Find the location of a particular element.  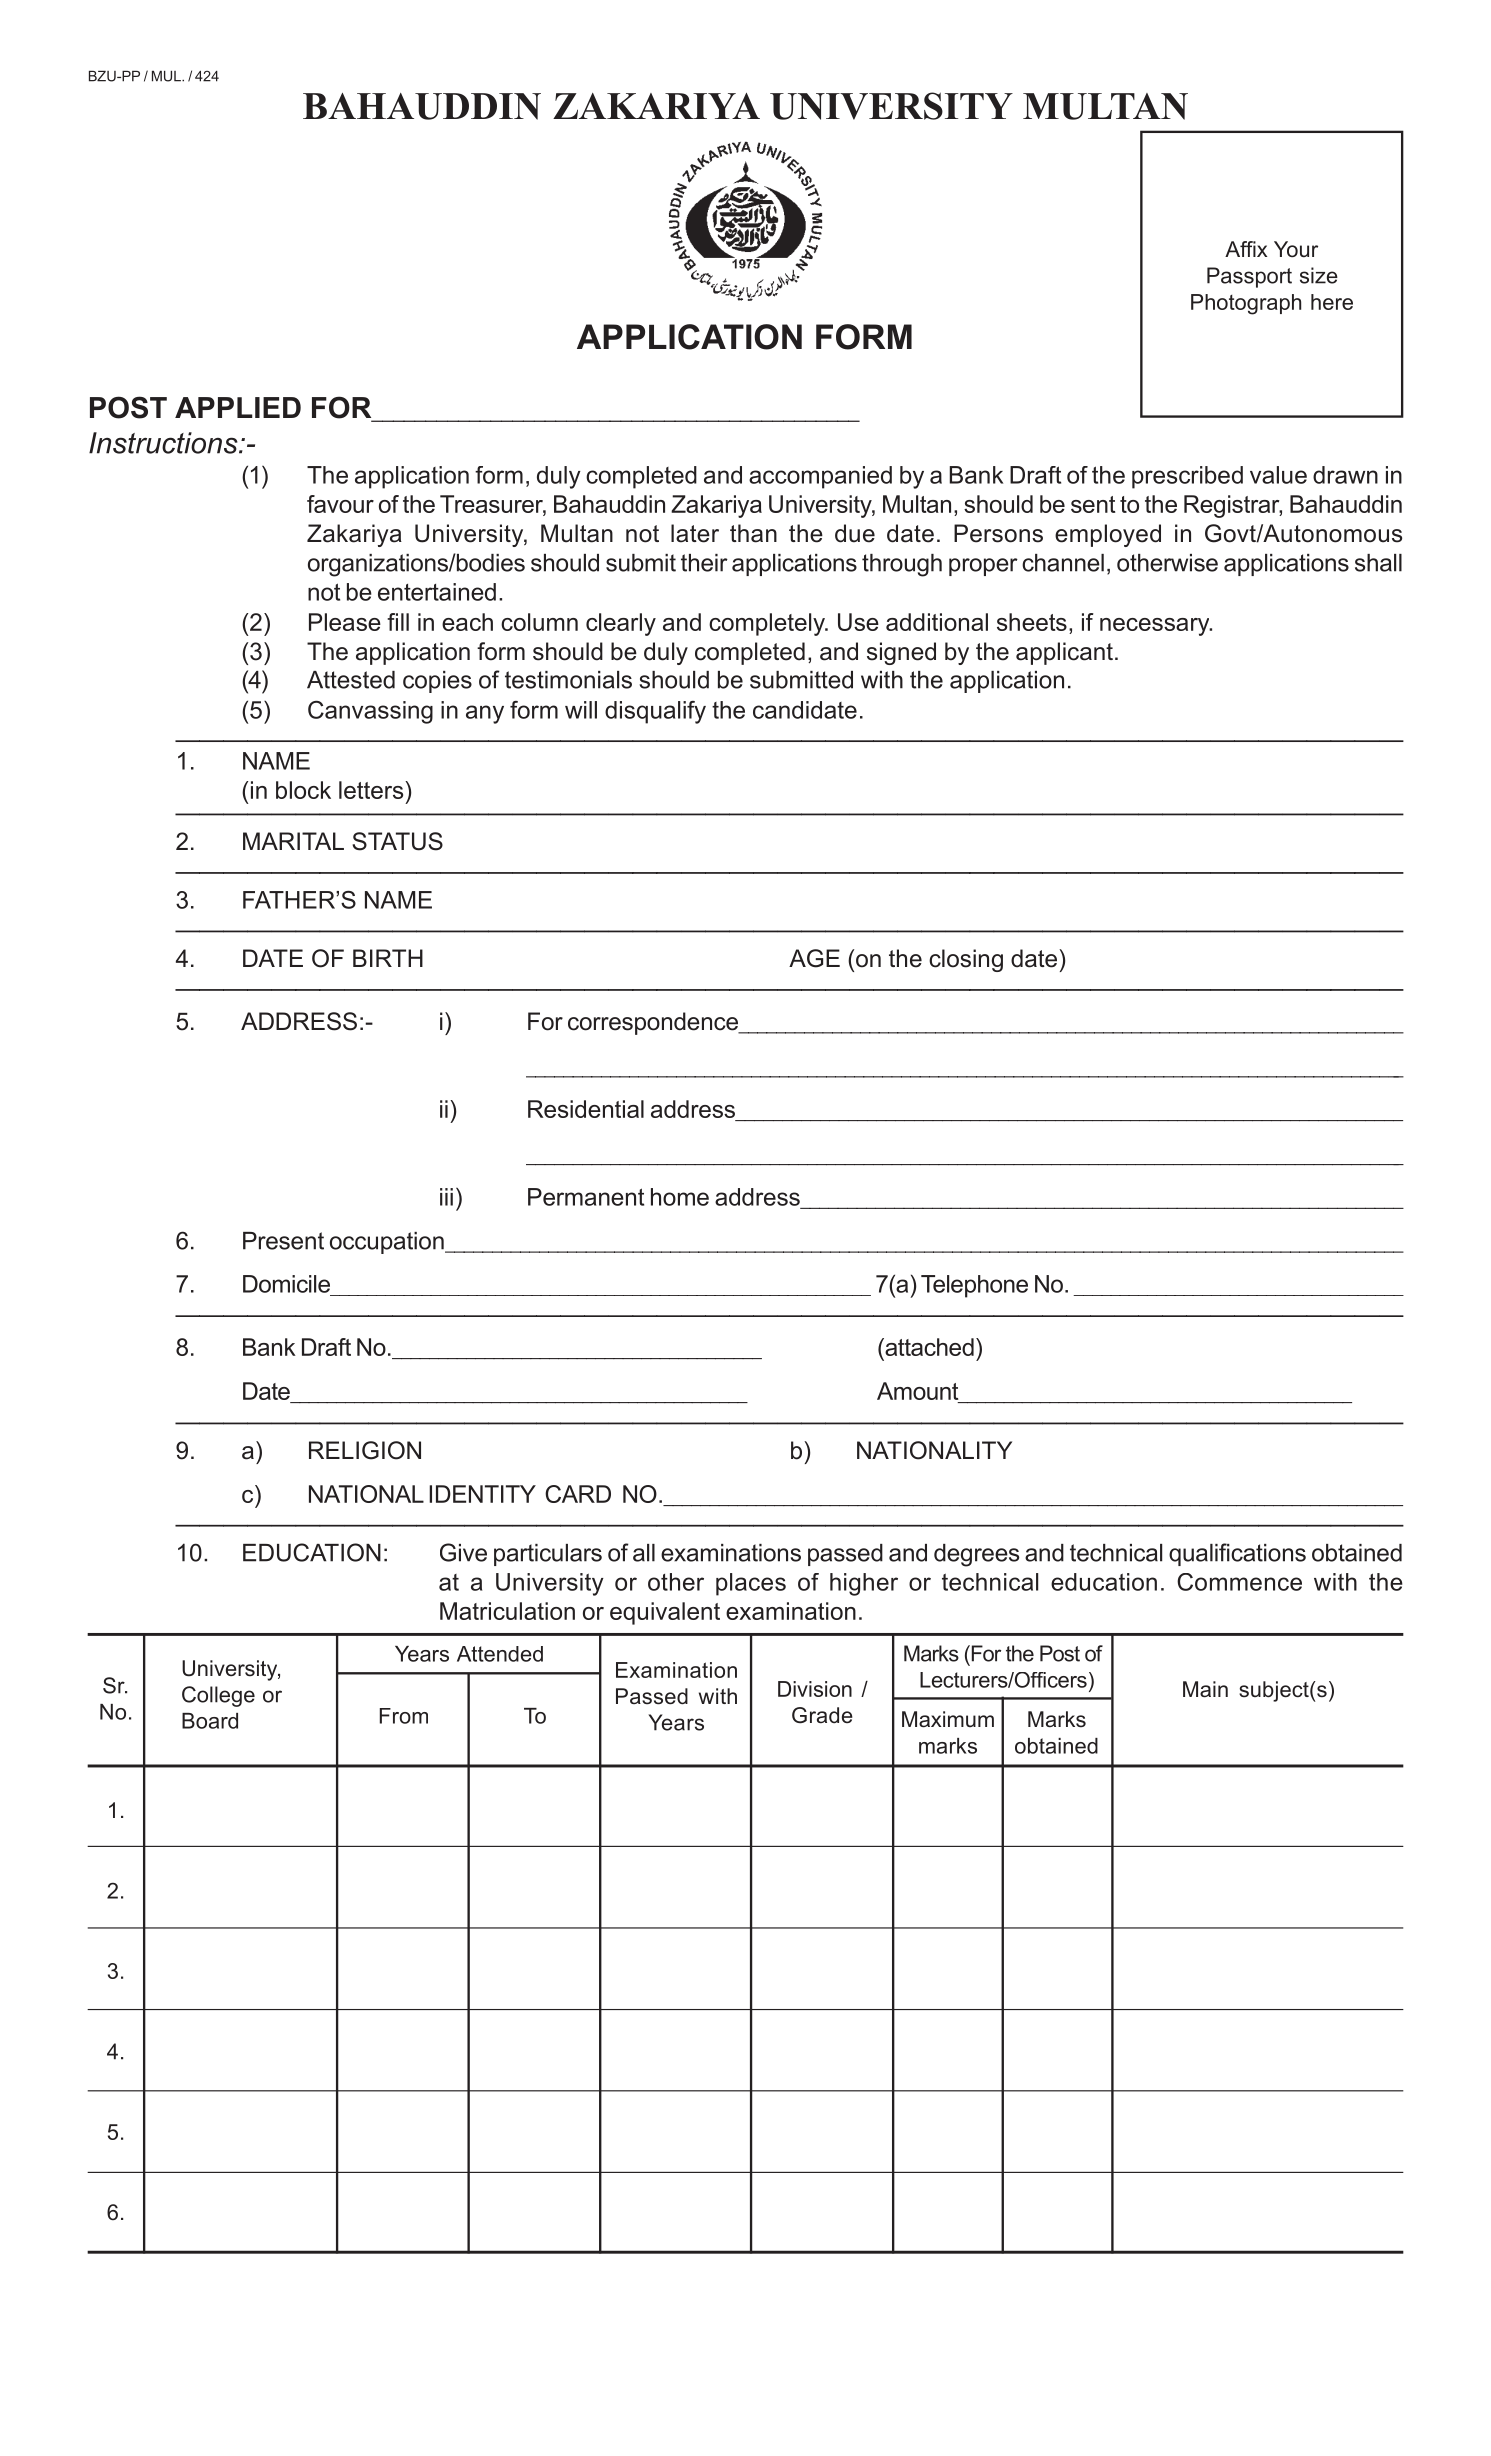

APPLIED is located at coordinates (238, 407).
